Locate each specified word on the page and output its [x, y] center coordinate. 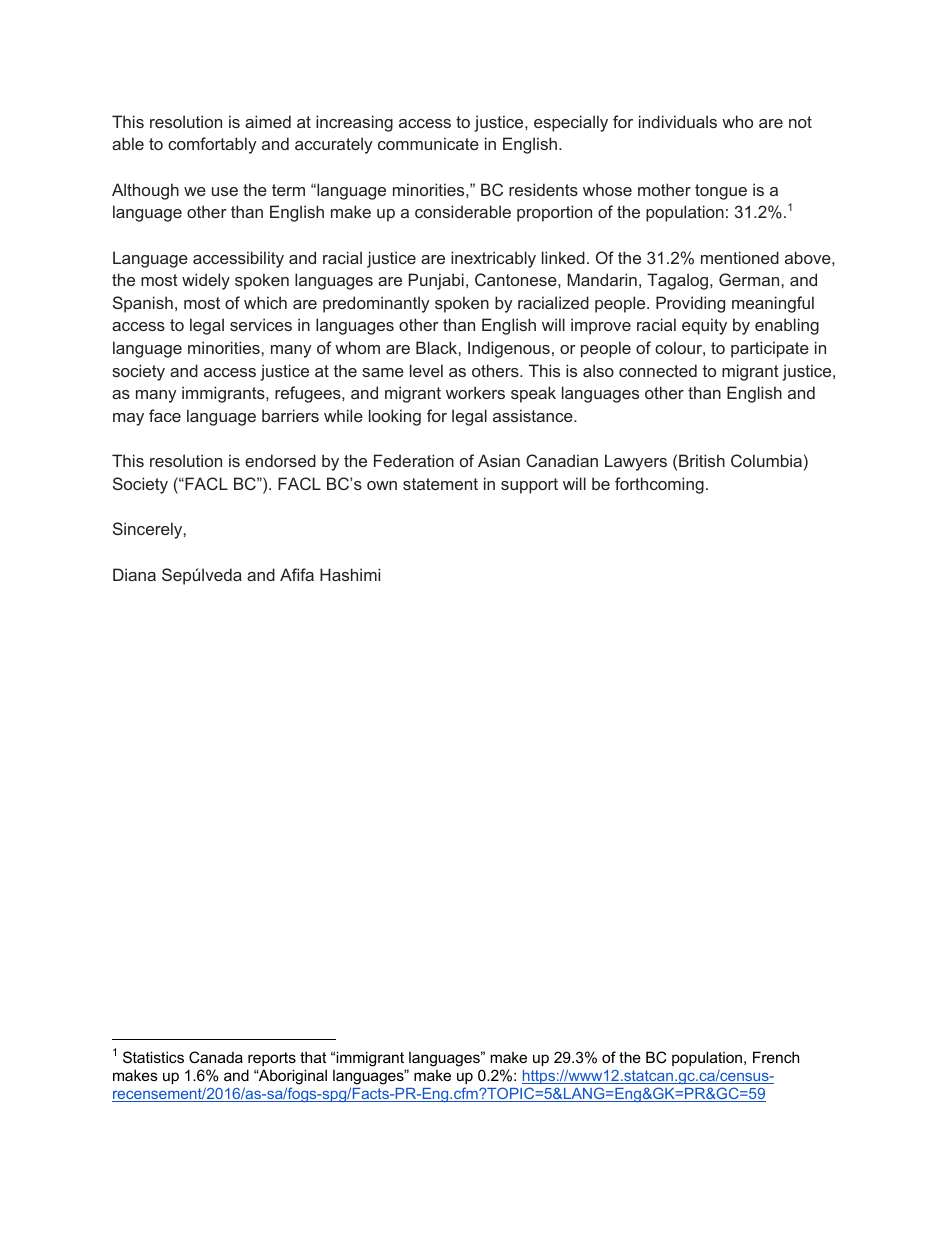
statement [440, 484]
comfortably [212, 145]
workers [475, 392]
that [313, 1057]
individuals [678, 121]
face [165, 415]
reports [272, 1059]
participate [770, 349]
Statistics [153, 1057]
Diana [134, 574]
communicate [428, 143]
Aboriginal [291, 1077]
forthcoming [659, 485]
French [776, 1057]
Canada [216, 1057]
